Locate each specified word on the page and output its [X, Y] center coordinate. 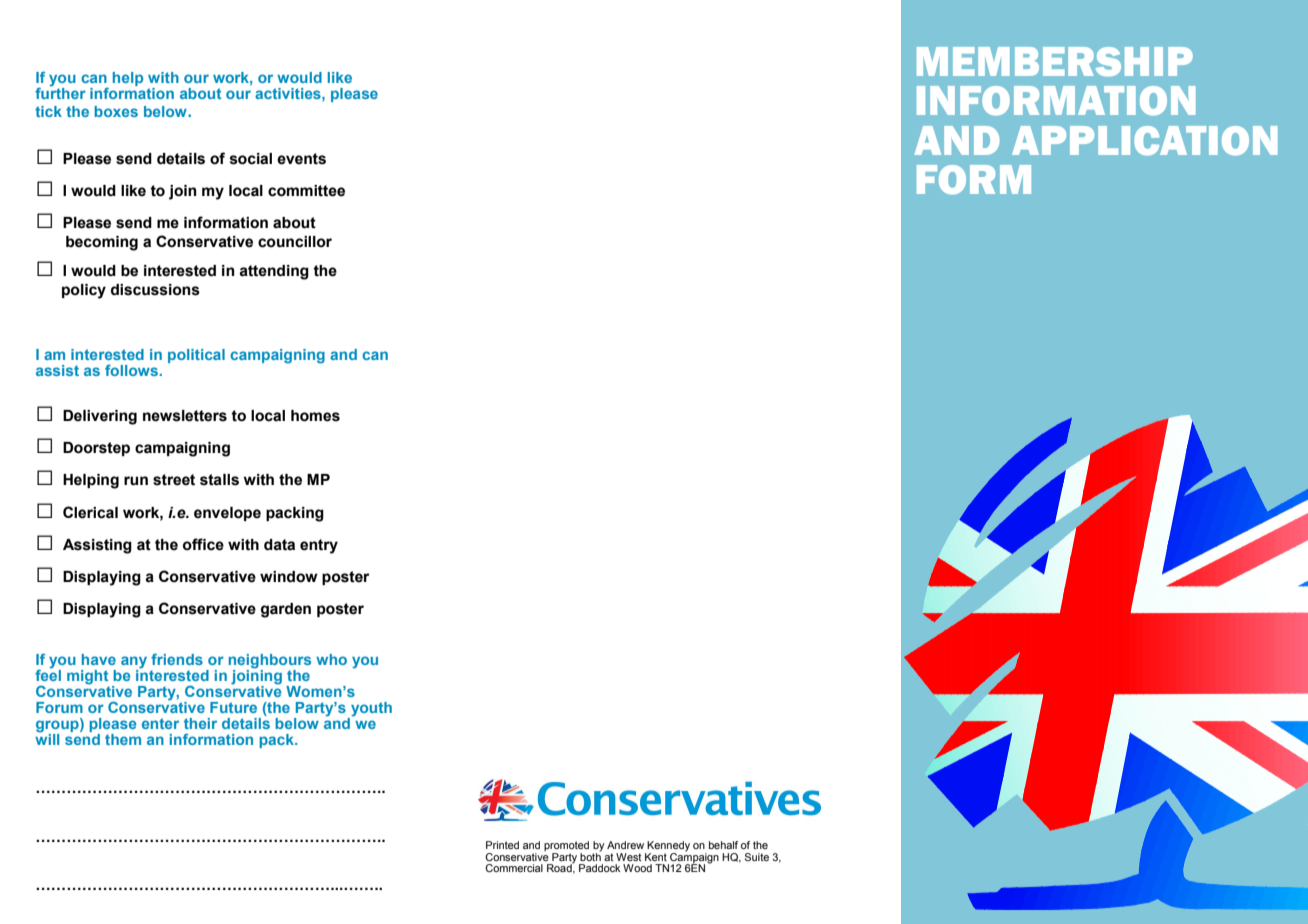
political [196, 356]
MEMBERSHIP [1055, 62]
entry [319, 546]
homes [315, 416]
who [331, 659]
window [289, 577]
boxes [116, 111]
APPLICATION [1144, 141]
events [301, 159]
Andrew [625, 845]
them [123, 739]
